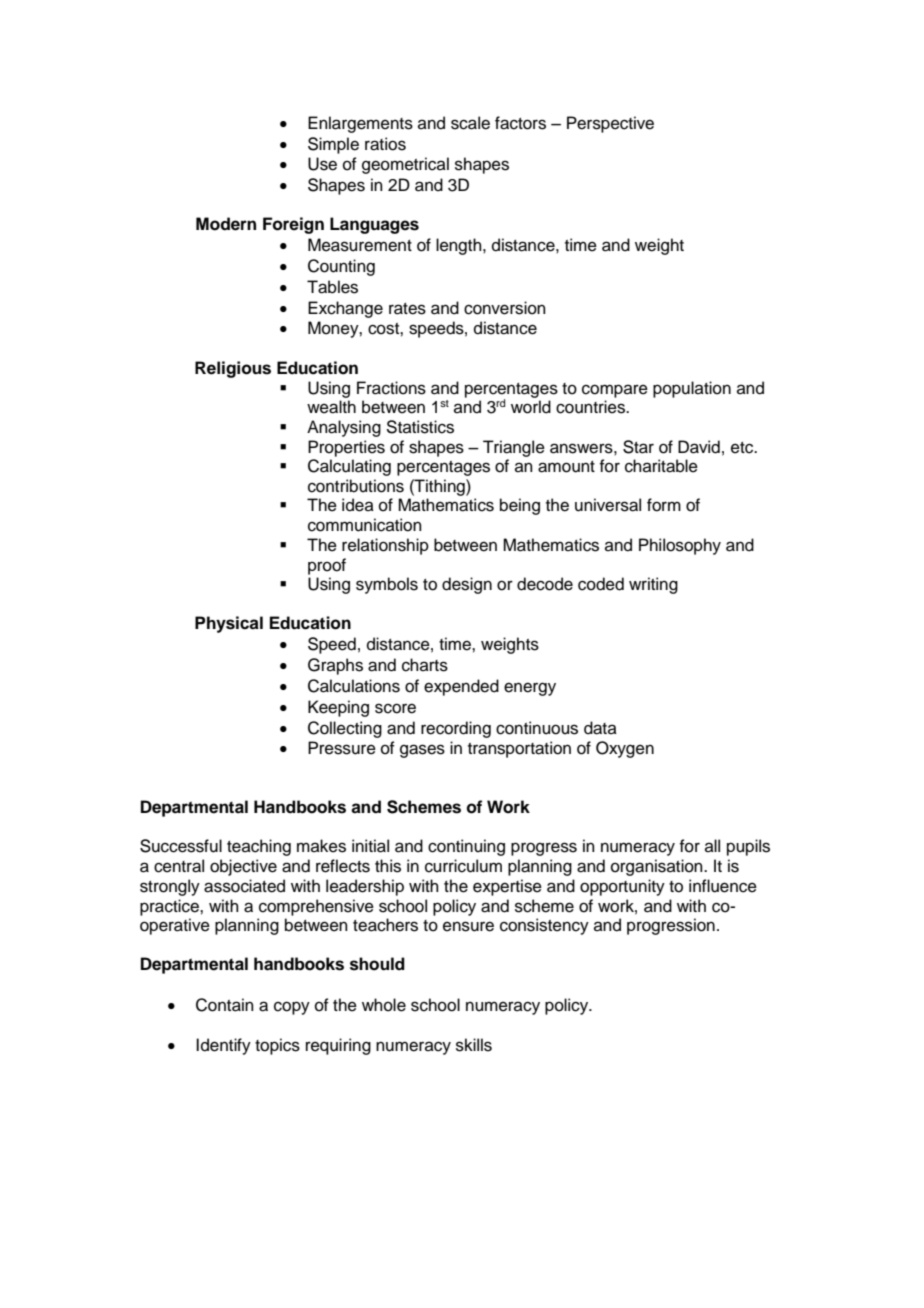 The height and width of the page is (1308, 924). I want to click on Use, so click(322, 164).
